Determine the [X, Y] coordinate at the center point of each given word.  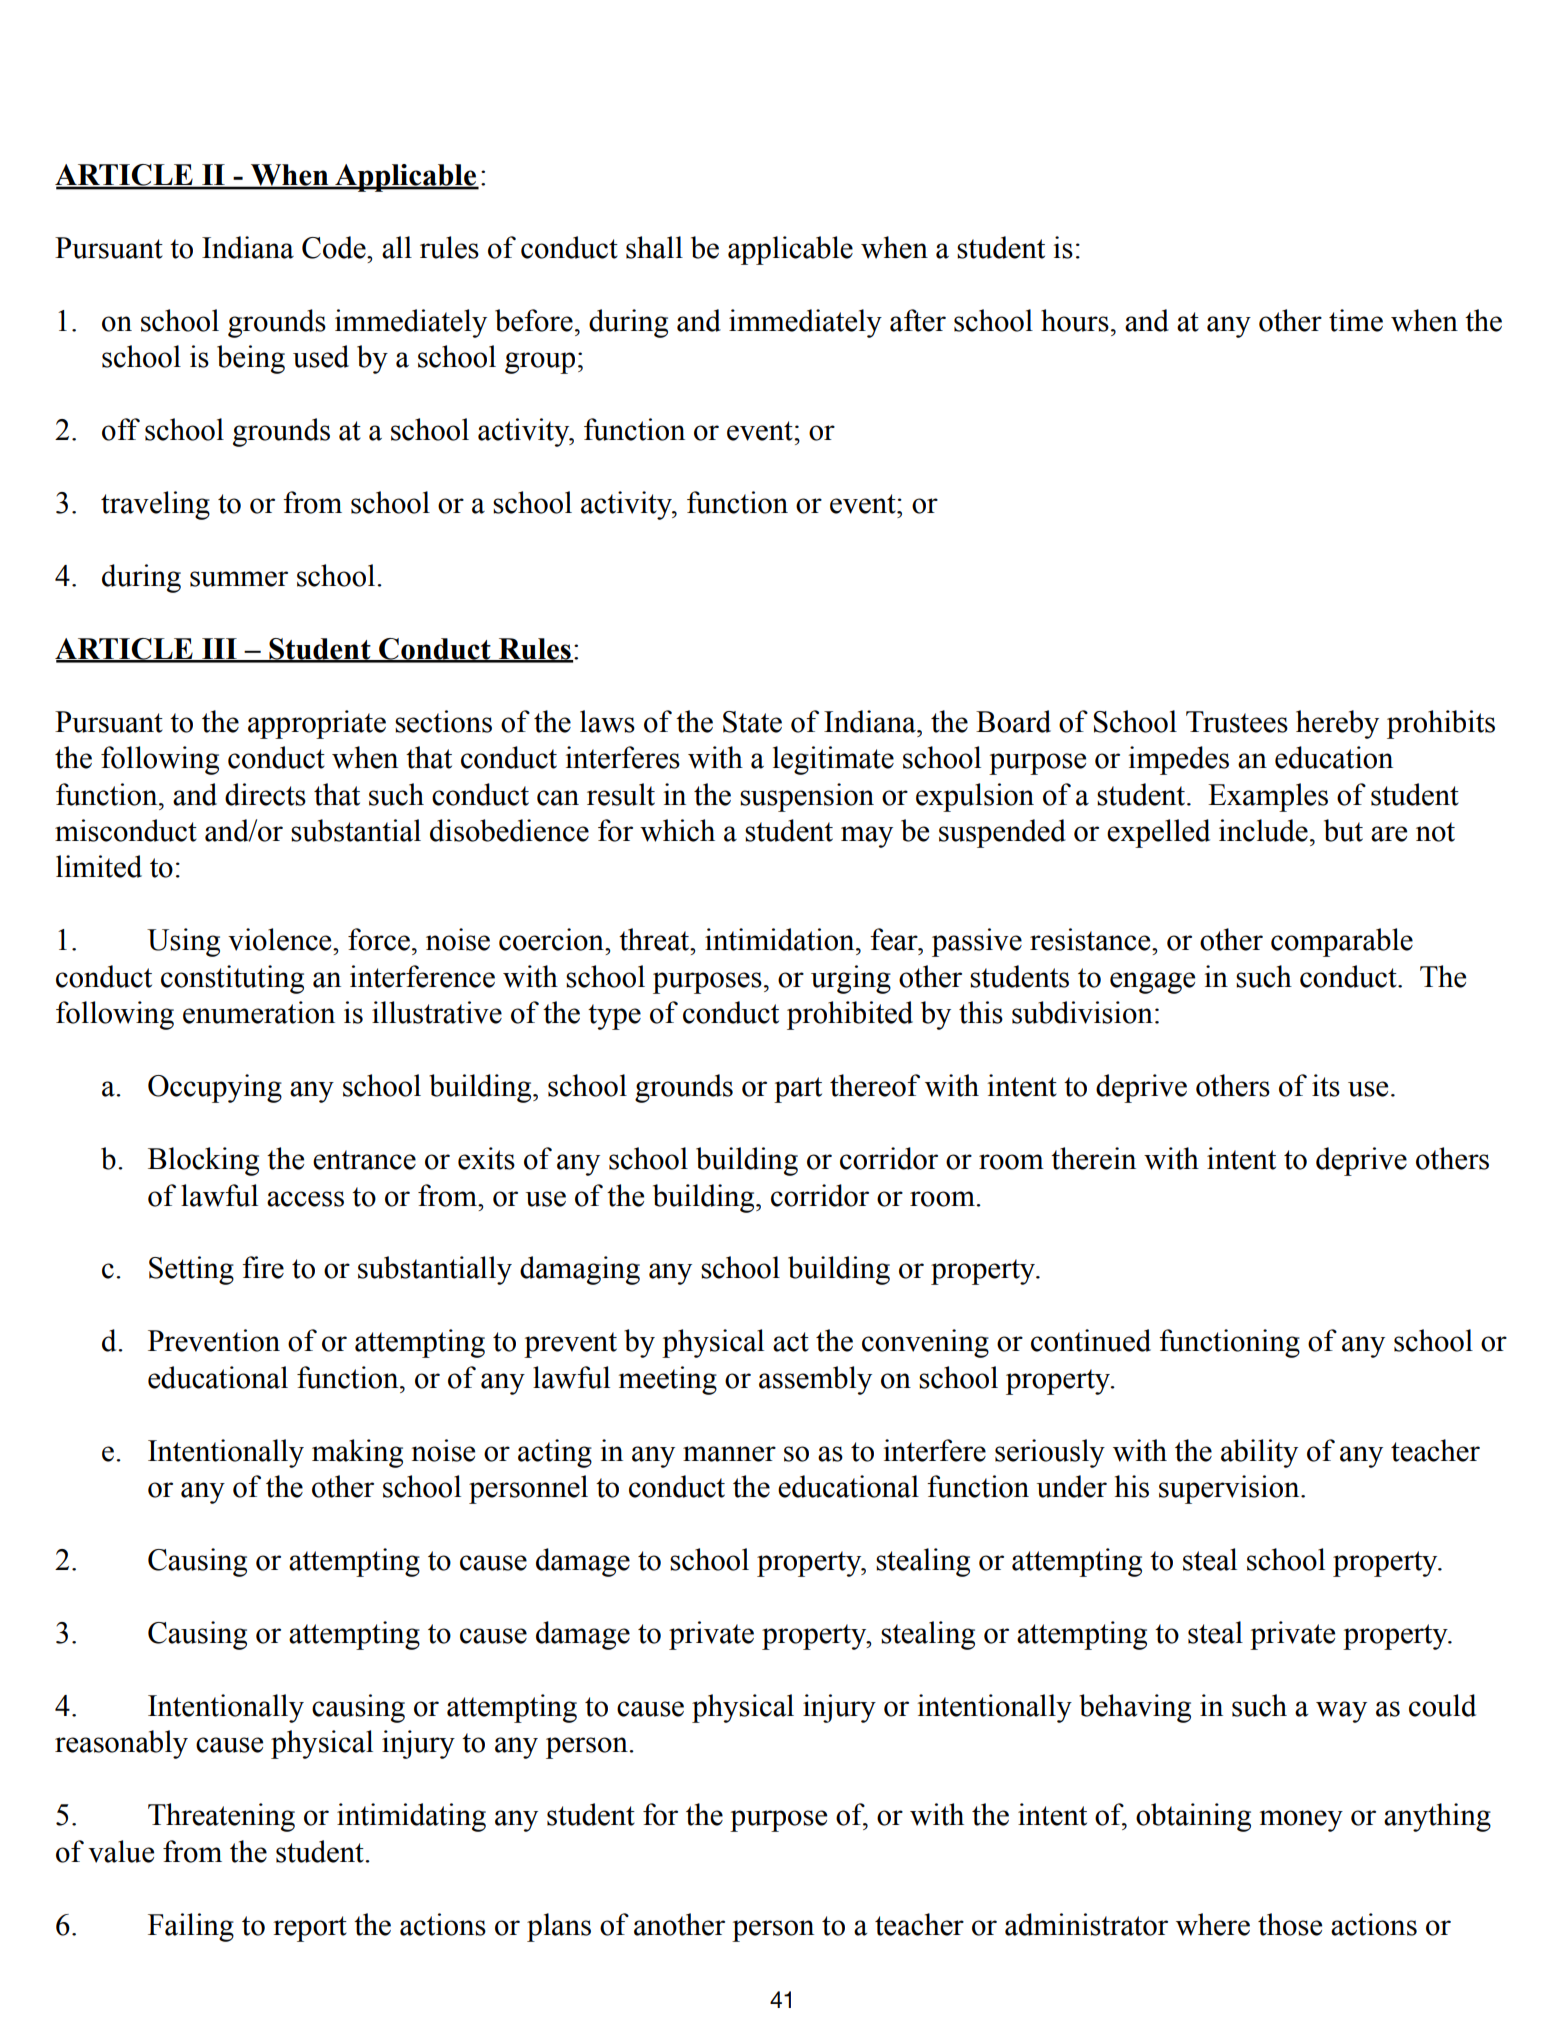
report [310, 1929]
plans [559, 1927]
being [251, 359]
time [1356, 320]
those [1290, 1924]
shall [654, 247]
